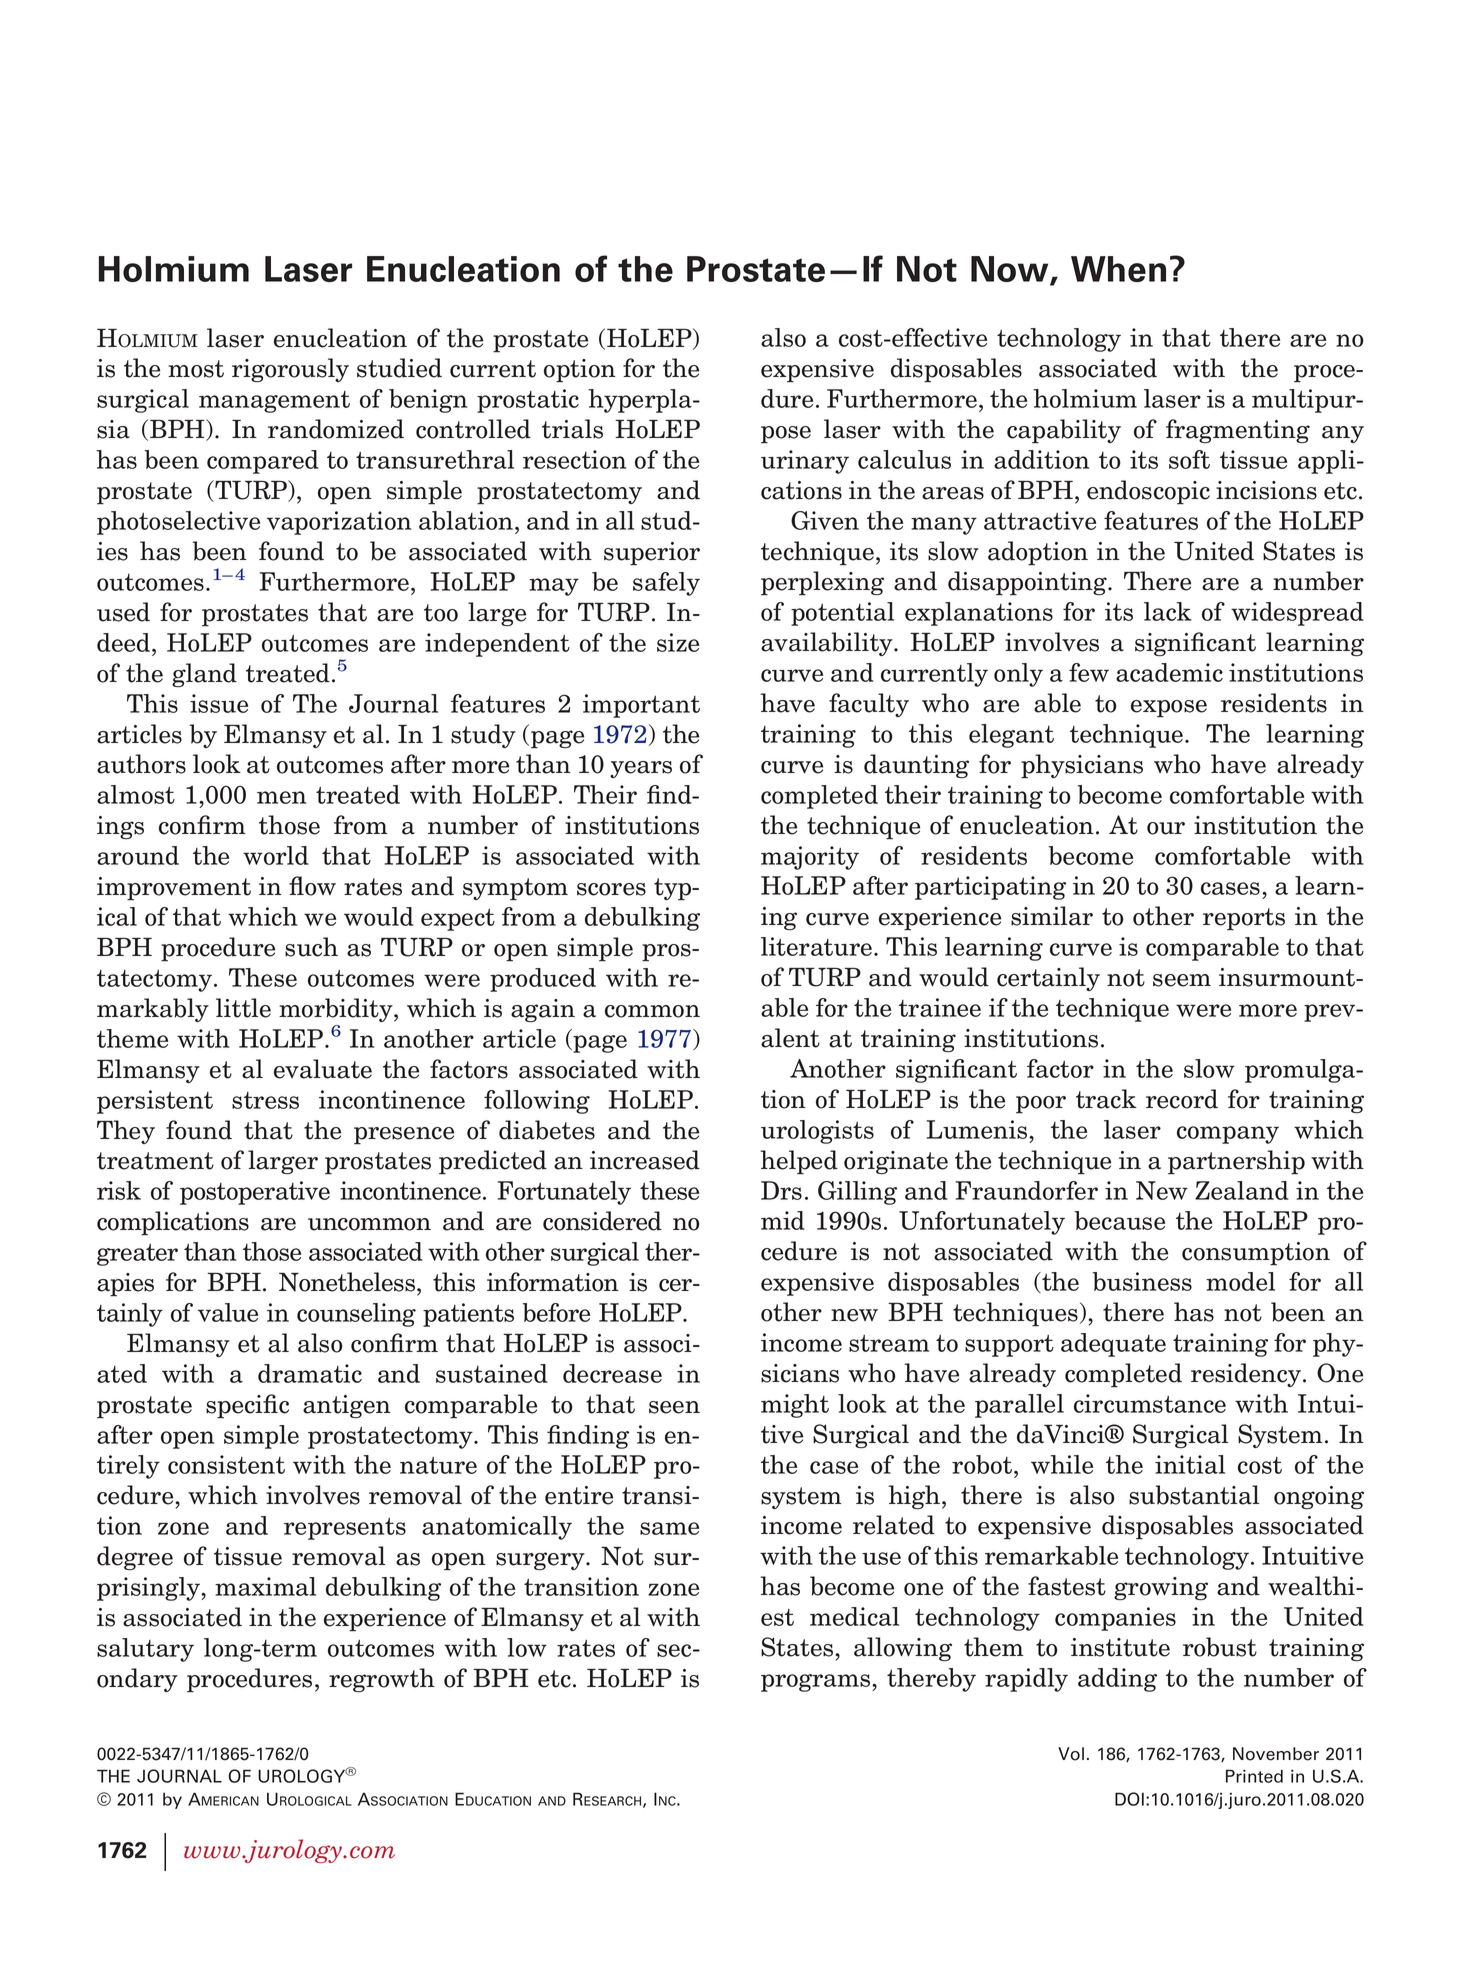 The width and height of the screenshot is (1471, 1969). What do you see at coordinates (810, 858) in the screenshot?
I see `majority` at bounding box center [810, 858].
